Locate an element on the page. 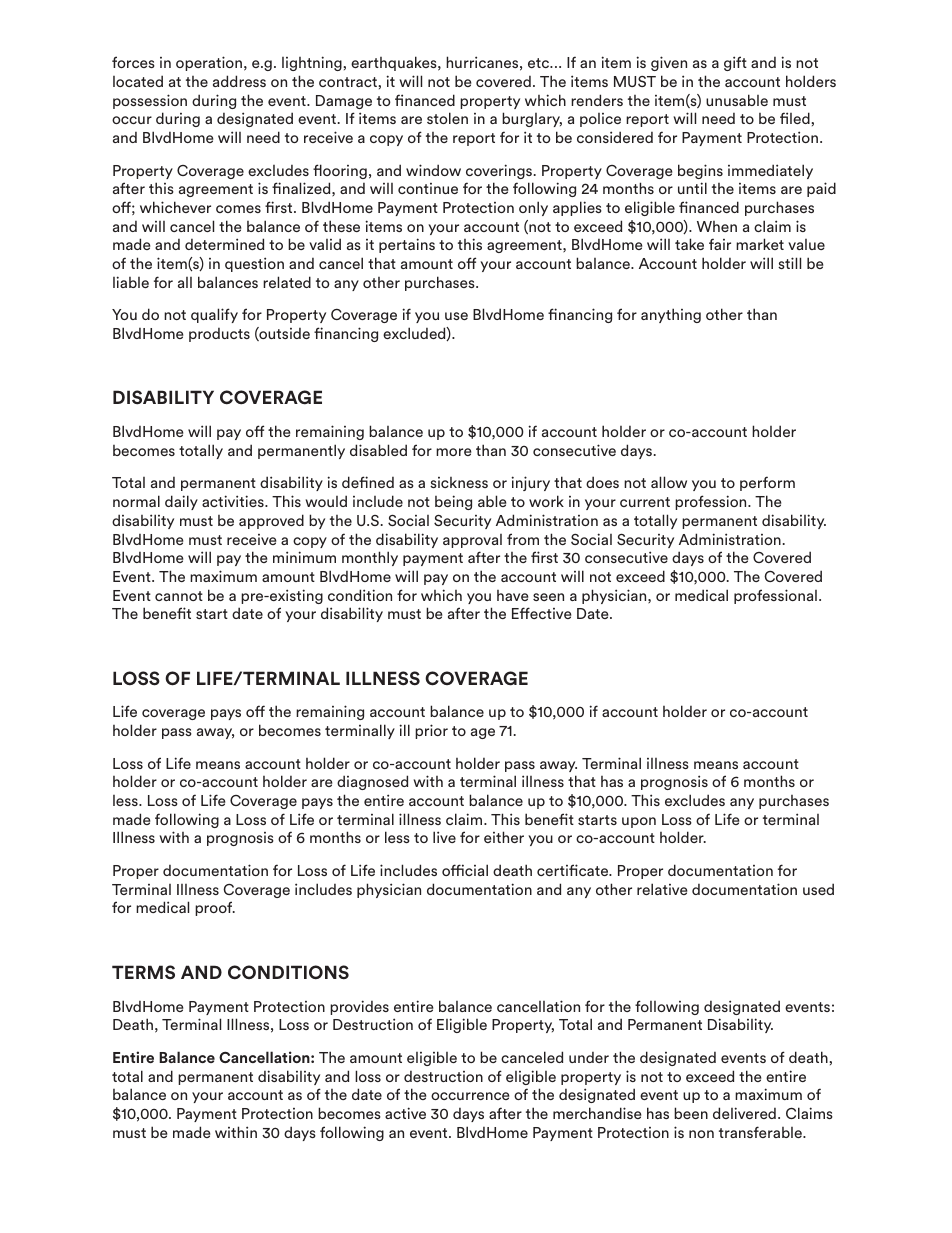 This document has width=952, height=1233. have is located at coordinates (512, 595).
